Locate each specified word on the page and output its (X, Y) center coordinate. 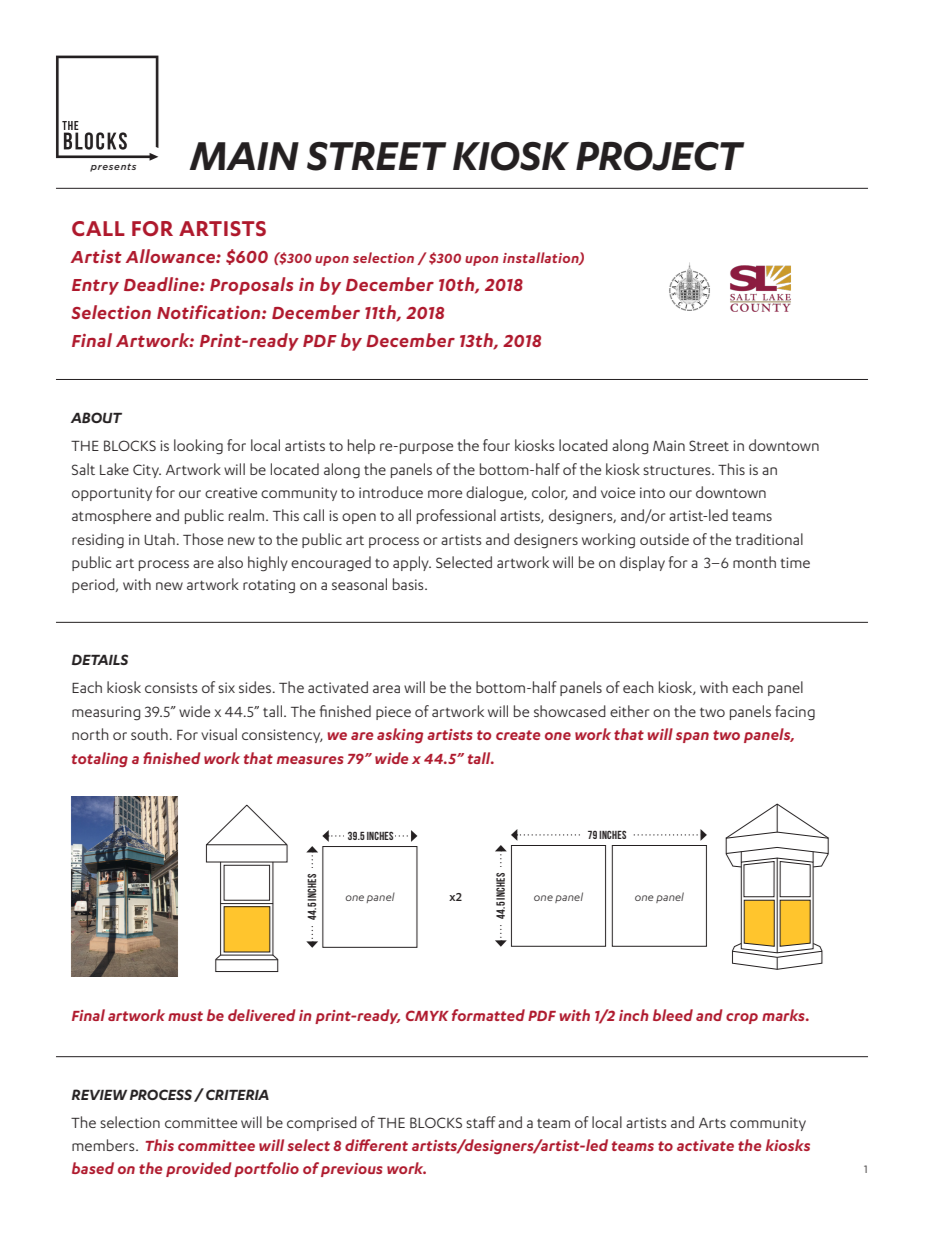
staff (481, 1122)
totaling (100, 759)
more (445, 494)
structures (678, 470)
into (652, 492)
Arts (712, 1123)
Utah (159, 539)
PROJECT (660, 156)
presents (113, 167)
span (692, 737)
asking (400, 735)
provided (199, 1169)
